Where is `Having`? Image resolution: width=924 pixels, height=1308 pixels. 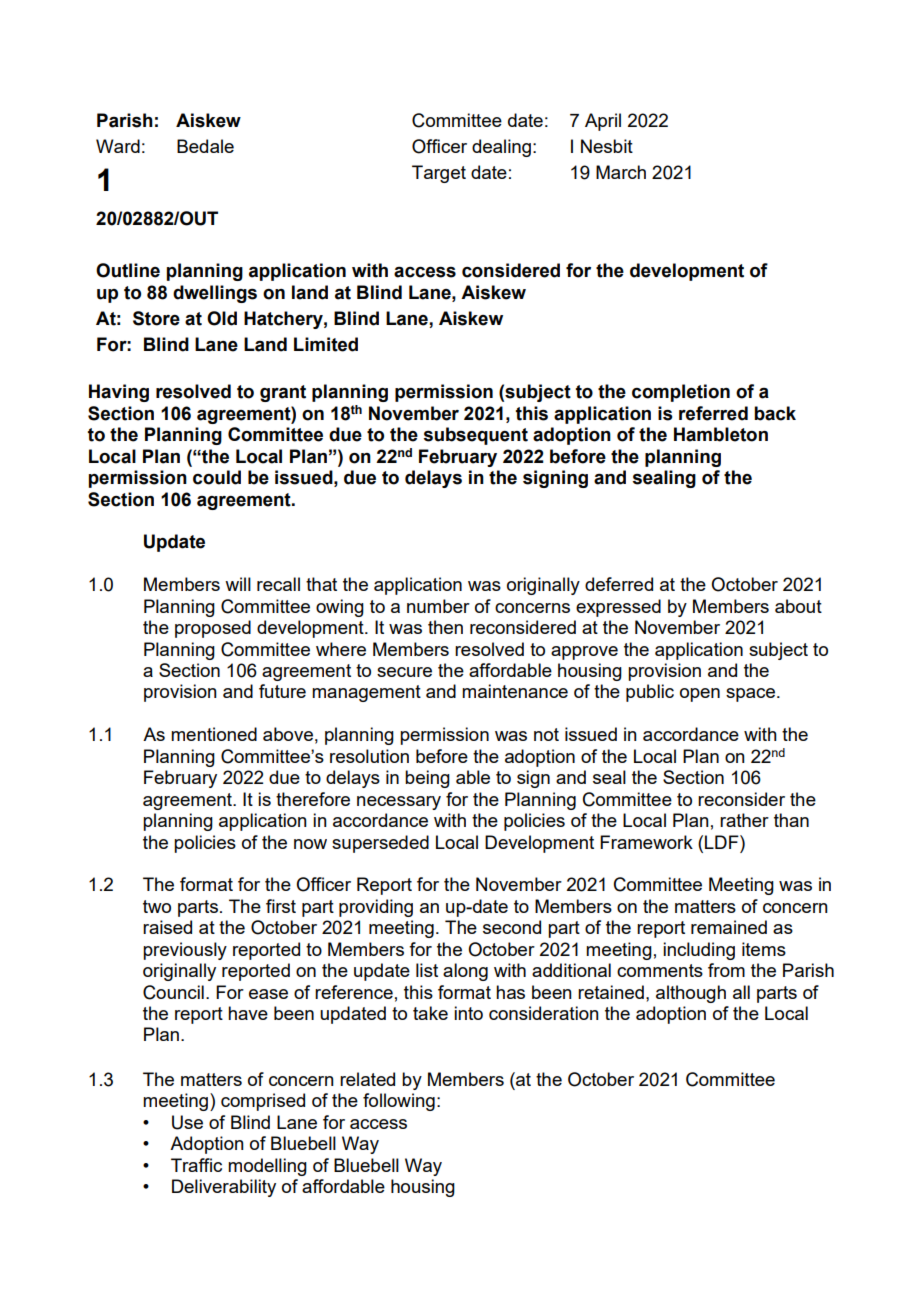
Having is located at coordinates (119, 393).
